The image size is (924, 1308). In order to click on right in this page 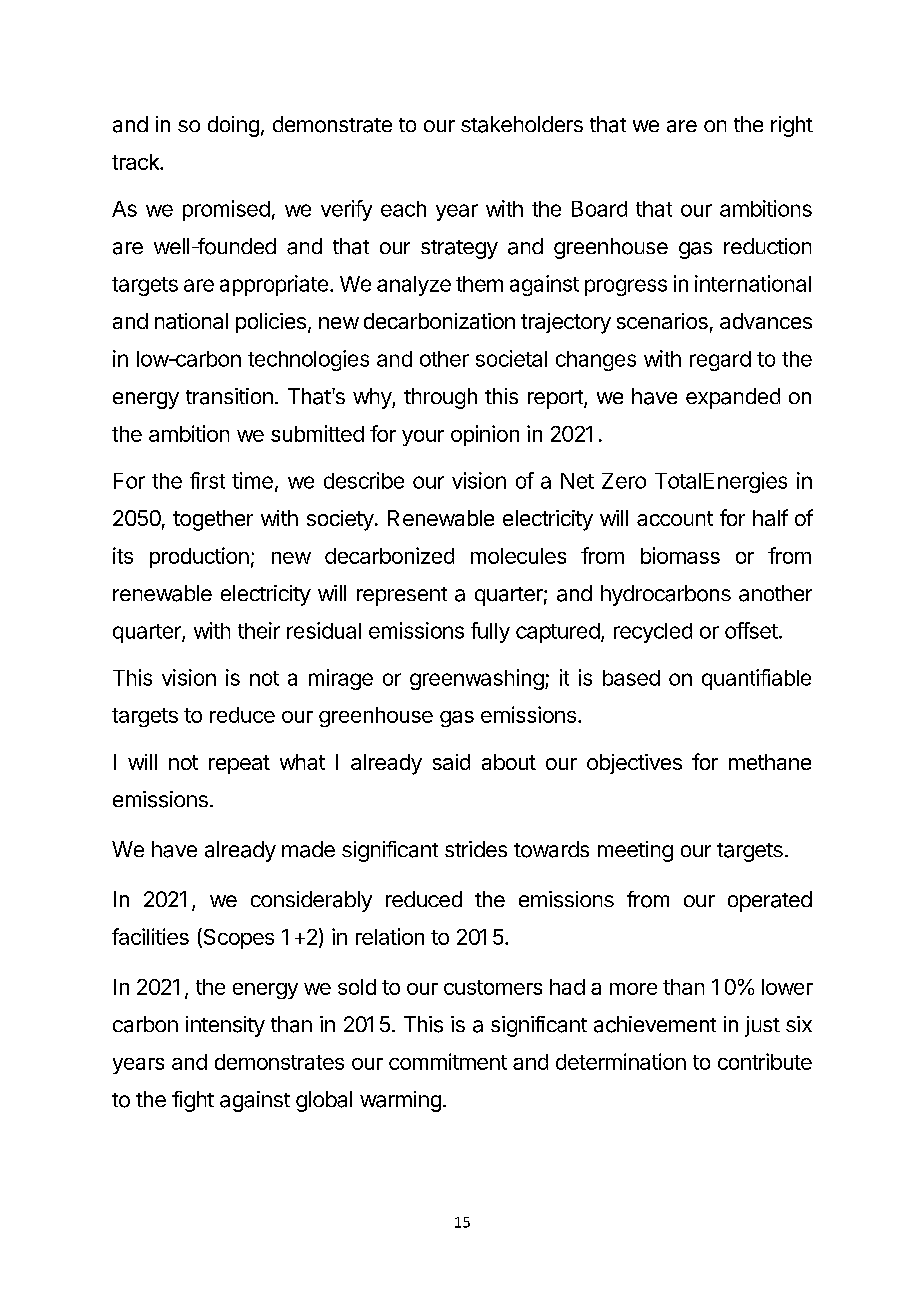, I will do `click(792, 126)`.
